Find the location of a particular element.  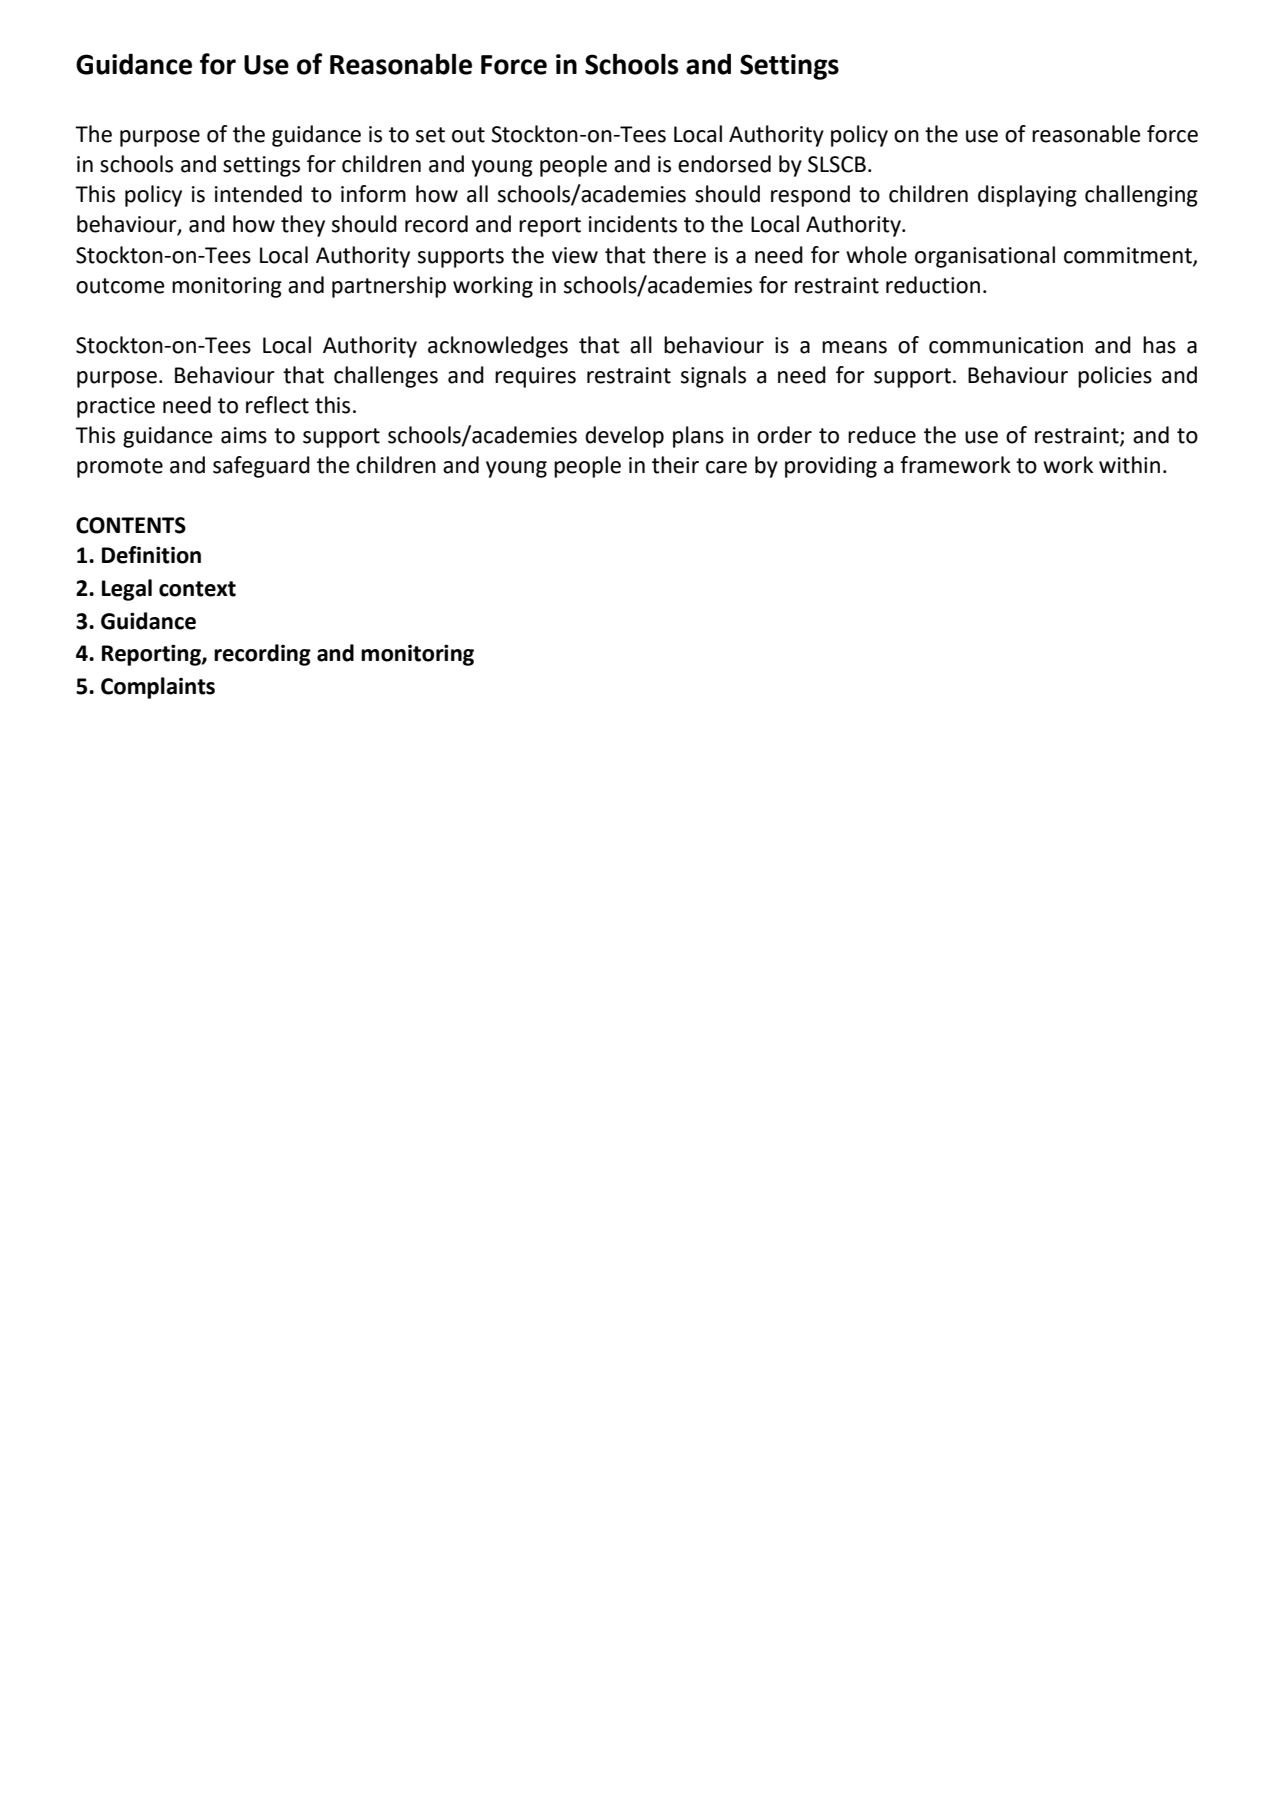

aims is located at coordinates (244, 435).
